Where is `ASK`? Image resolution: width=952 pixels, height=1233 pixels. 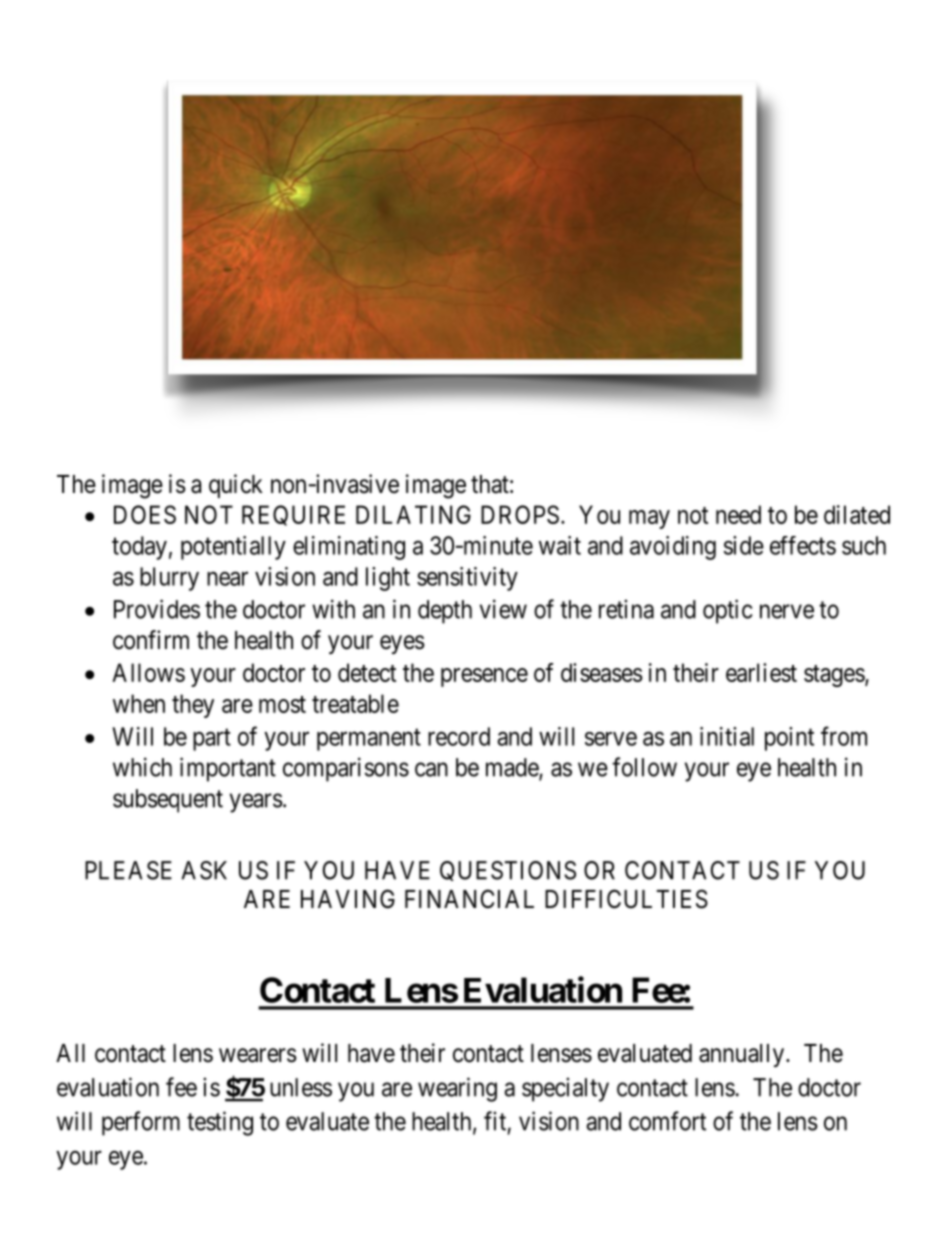
ASK is located at coordinates (204, 870).
